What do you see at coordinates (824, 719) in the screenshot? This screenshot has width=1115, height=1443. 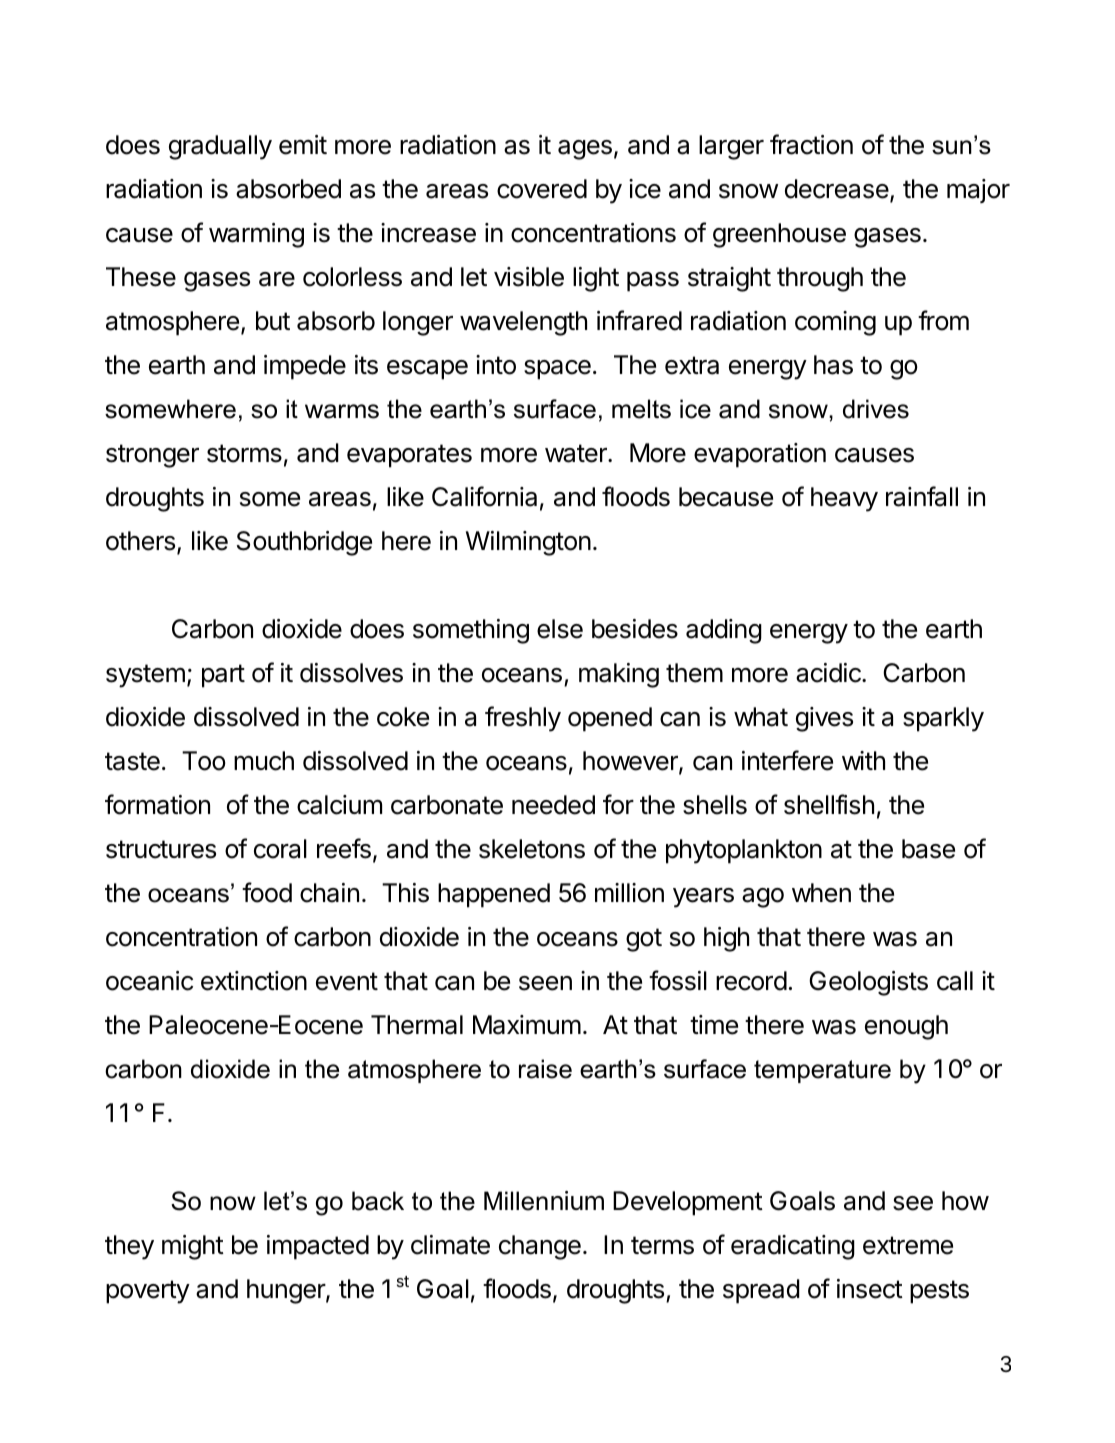 I see `gives` at bounding box center [824, 719].
